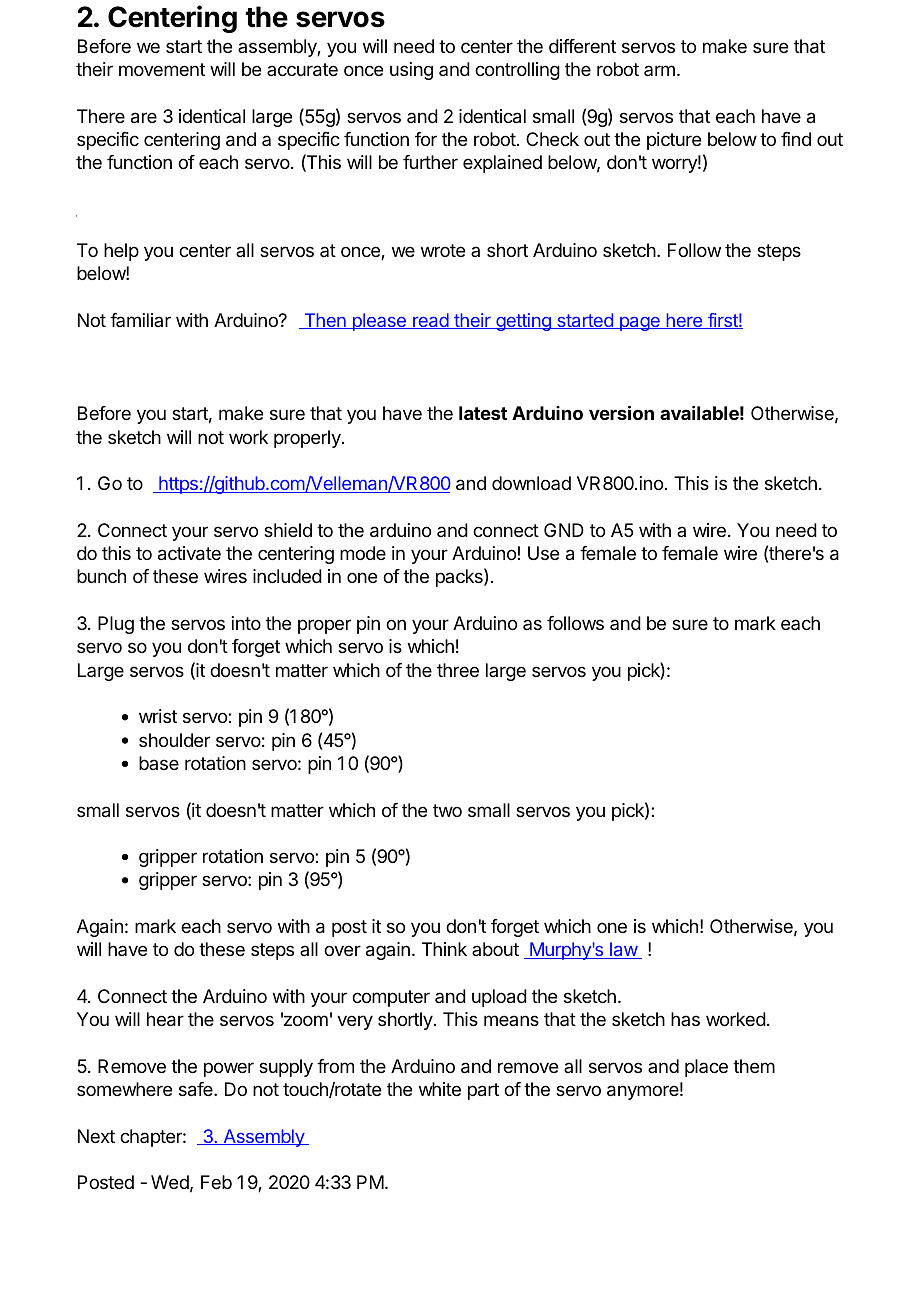  Describe the element at coordinates (430, 321) in the screenshot. I see `read` at that location.
